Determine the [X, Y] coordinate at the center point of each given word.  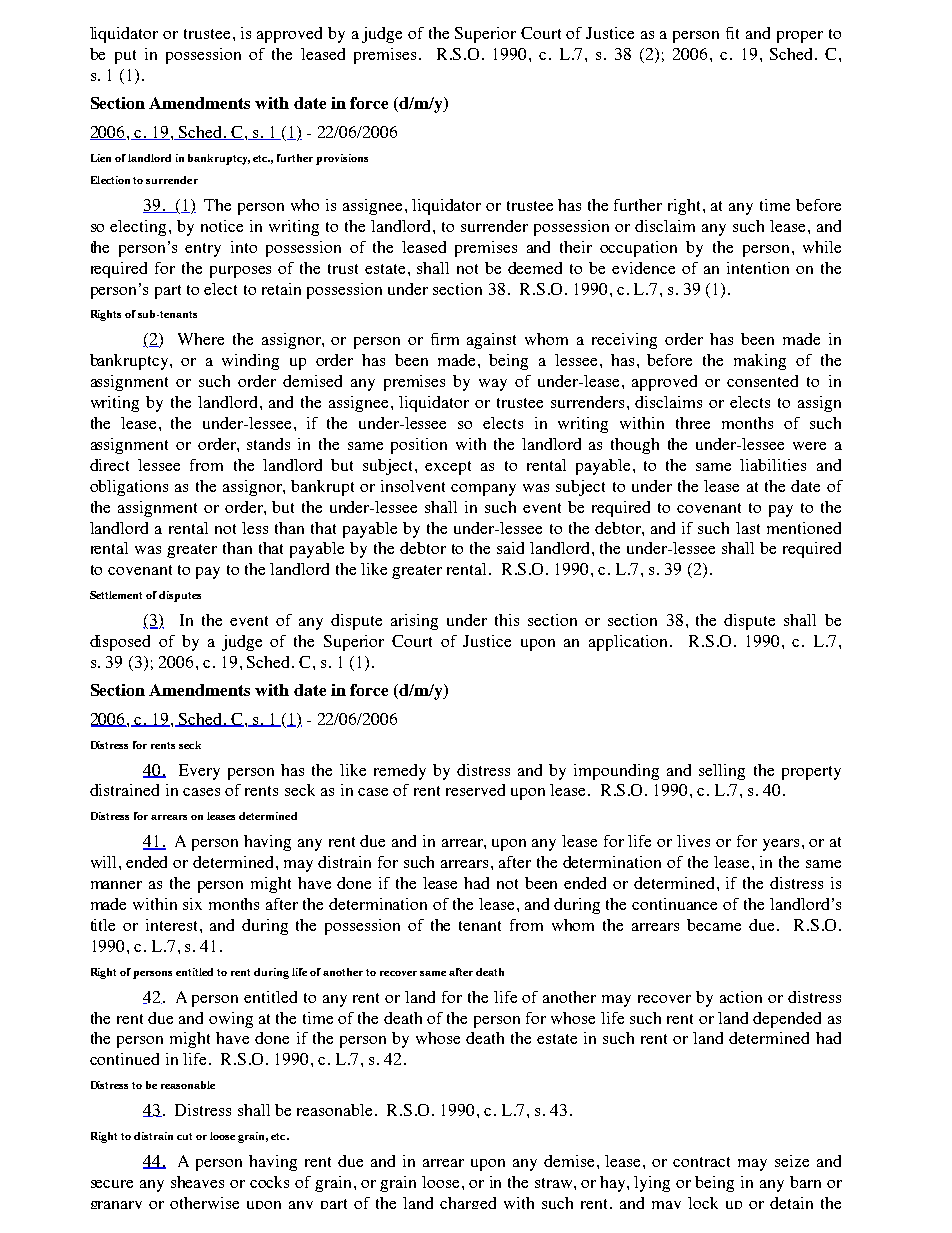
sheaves [197, 1182]
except [448, 468]
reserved [475, 790]
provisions [342, 159]
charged [468, 1203]
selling [722, 772]
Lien [101, 158]
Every [199, 772]
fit [732, 33]
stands [268, 444]
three [693, 423]
